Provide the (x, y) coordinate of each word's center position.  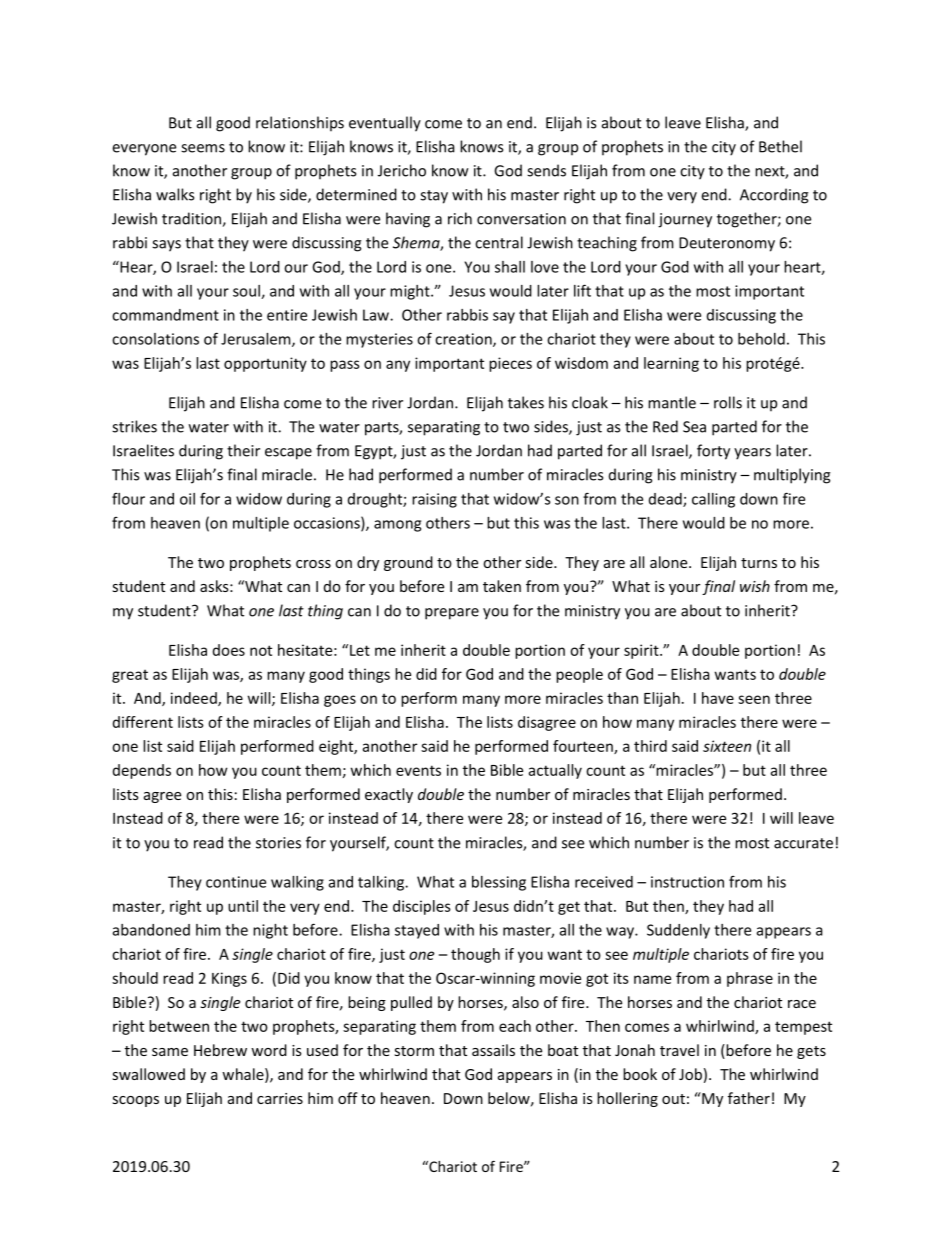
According (774, 196)
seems (203, 148)
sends (546, 170)
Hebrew (220, 1050)
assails (493, 1050)
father (749, 1098)
